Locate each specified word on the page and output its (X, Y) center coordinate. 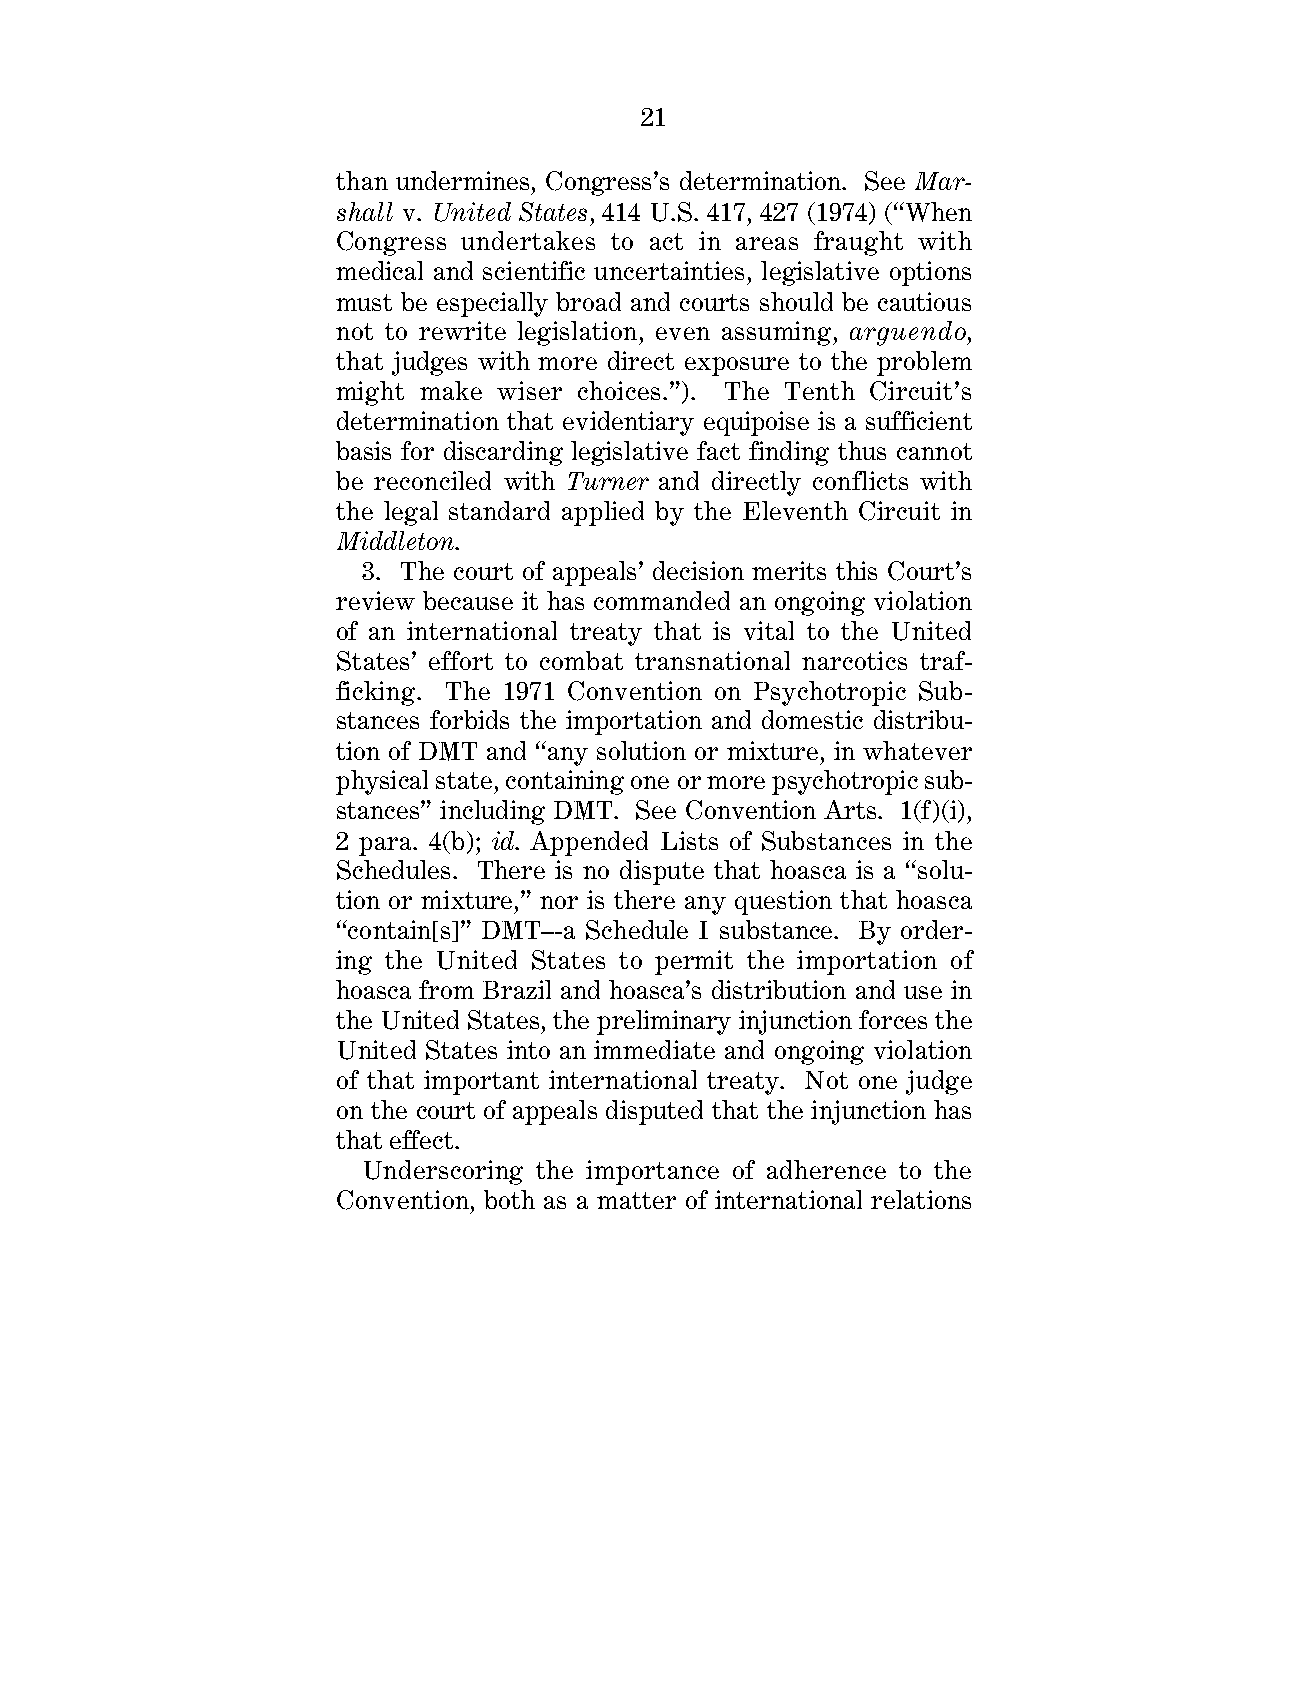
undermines (464, 180)
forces (893, 1019)
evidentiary (628, 423)
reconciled (432, 480)
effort (461, 660)
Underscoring (443, 1172)
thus (862, 450)
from (446, 989)
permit (694, 962)
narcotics (854, 660)
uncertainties (669, 270)
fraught (858, 243)
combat (581, 660)
